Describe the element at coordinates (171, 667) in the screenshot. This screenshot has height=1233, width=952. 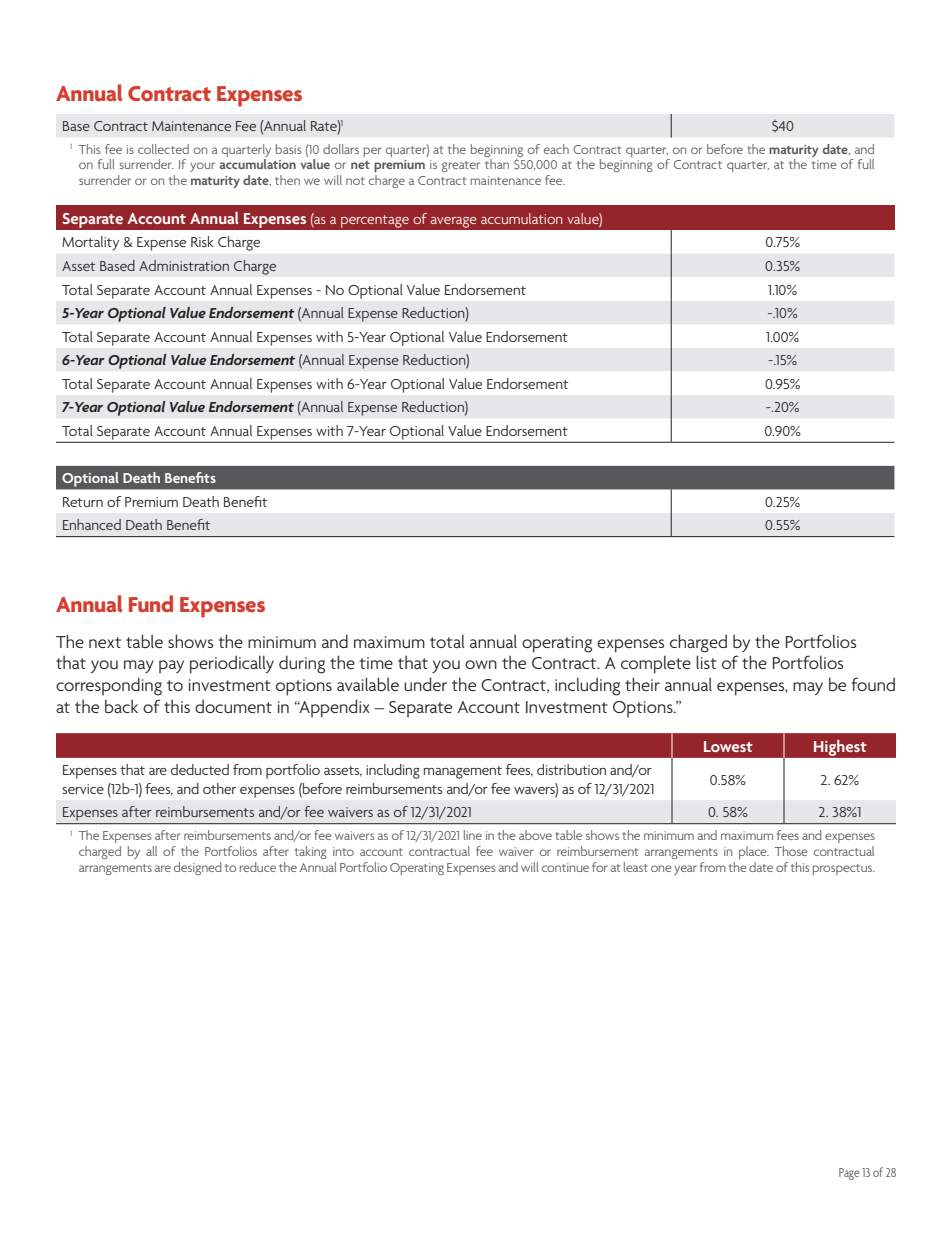
I see `pay` at that location.
